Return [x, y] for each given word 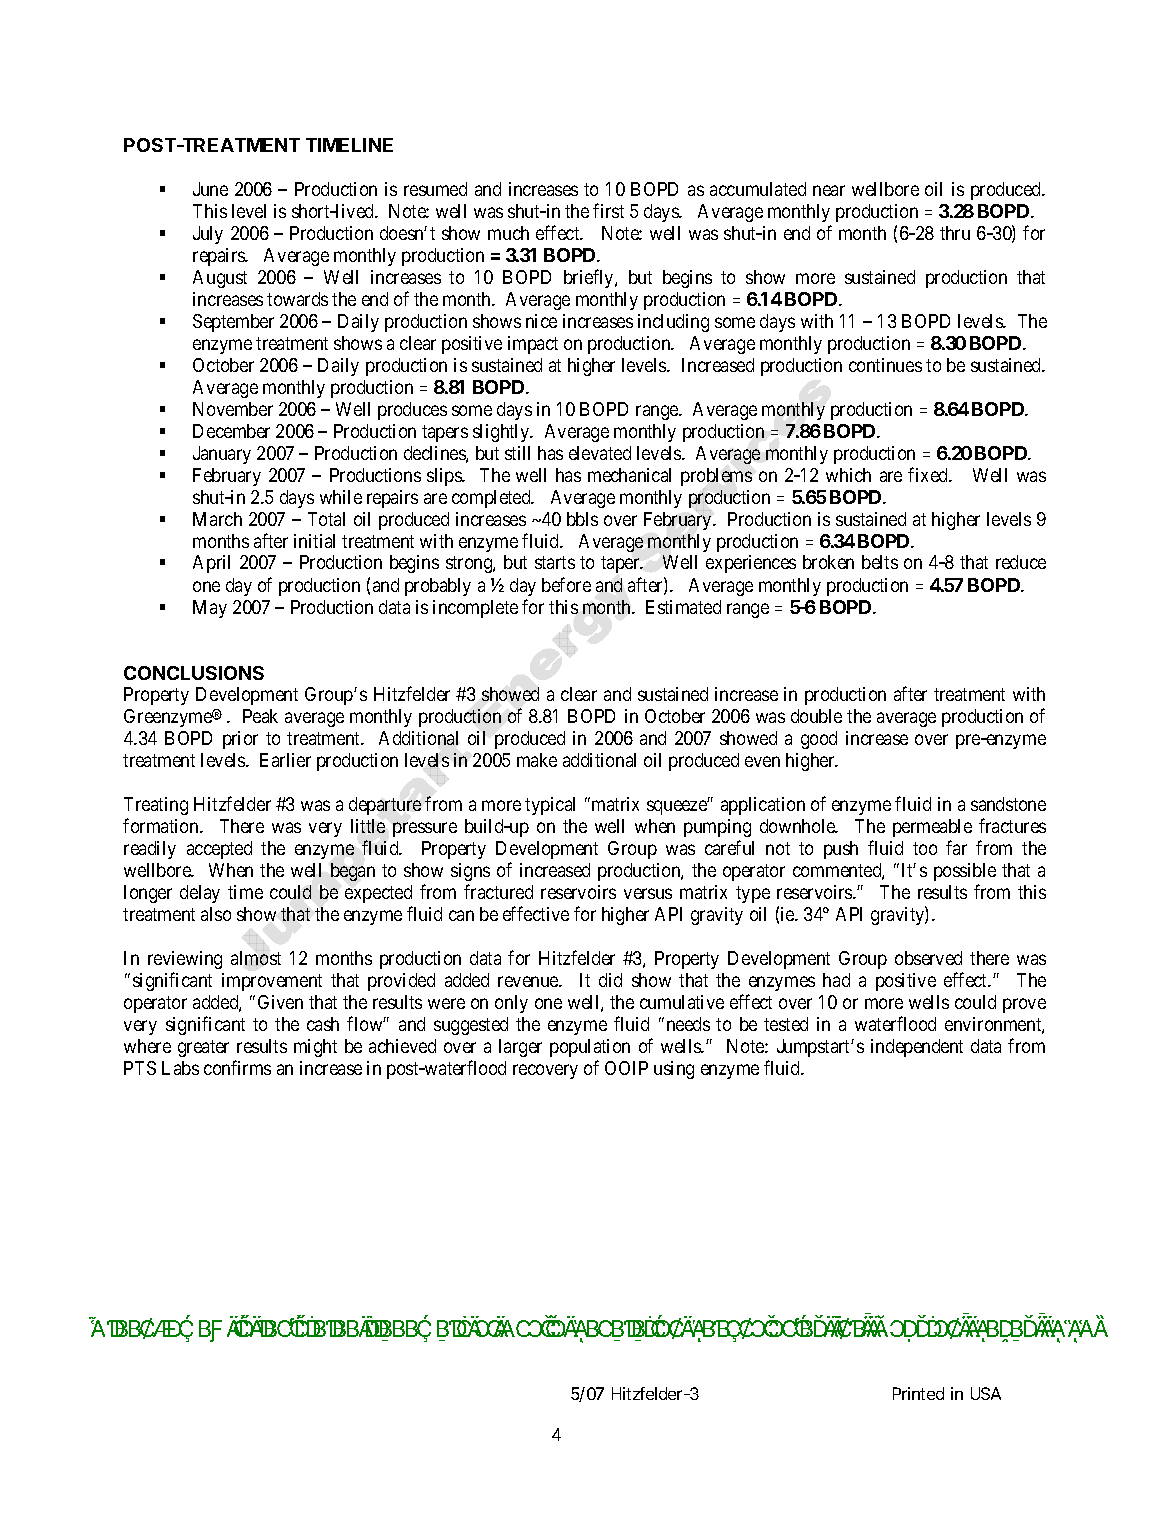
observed [928, 958]
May [210, 609]
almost [256, 958]
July [208, 235]
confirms [237, 1067]
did [610, 980]
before [566, 584]
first [608, 210]
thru [955, 233]
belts [880, 562]
